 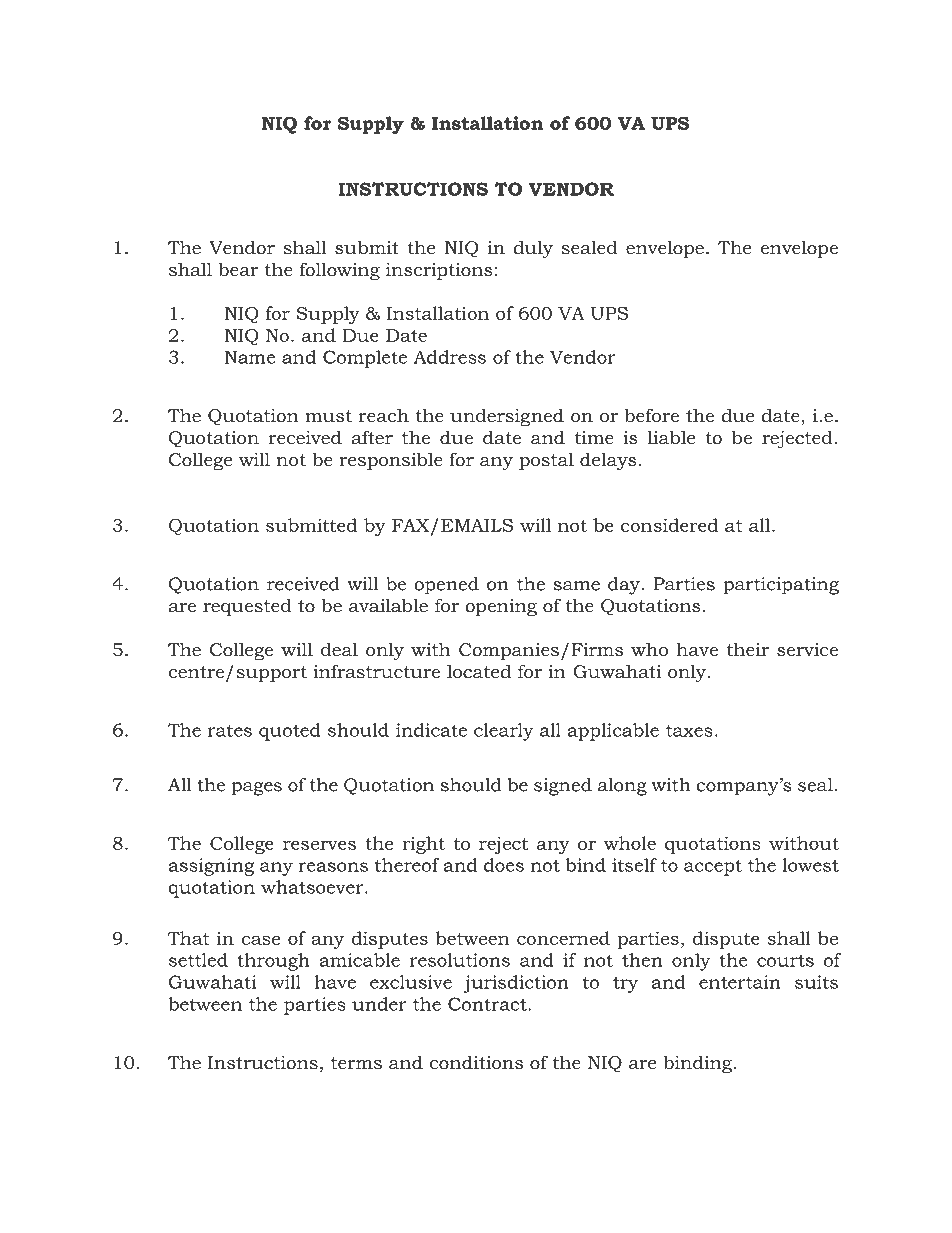 I want to click on quoted, so click(x=290, y=732).
